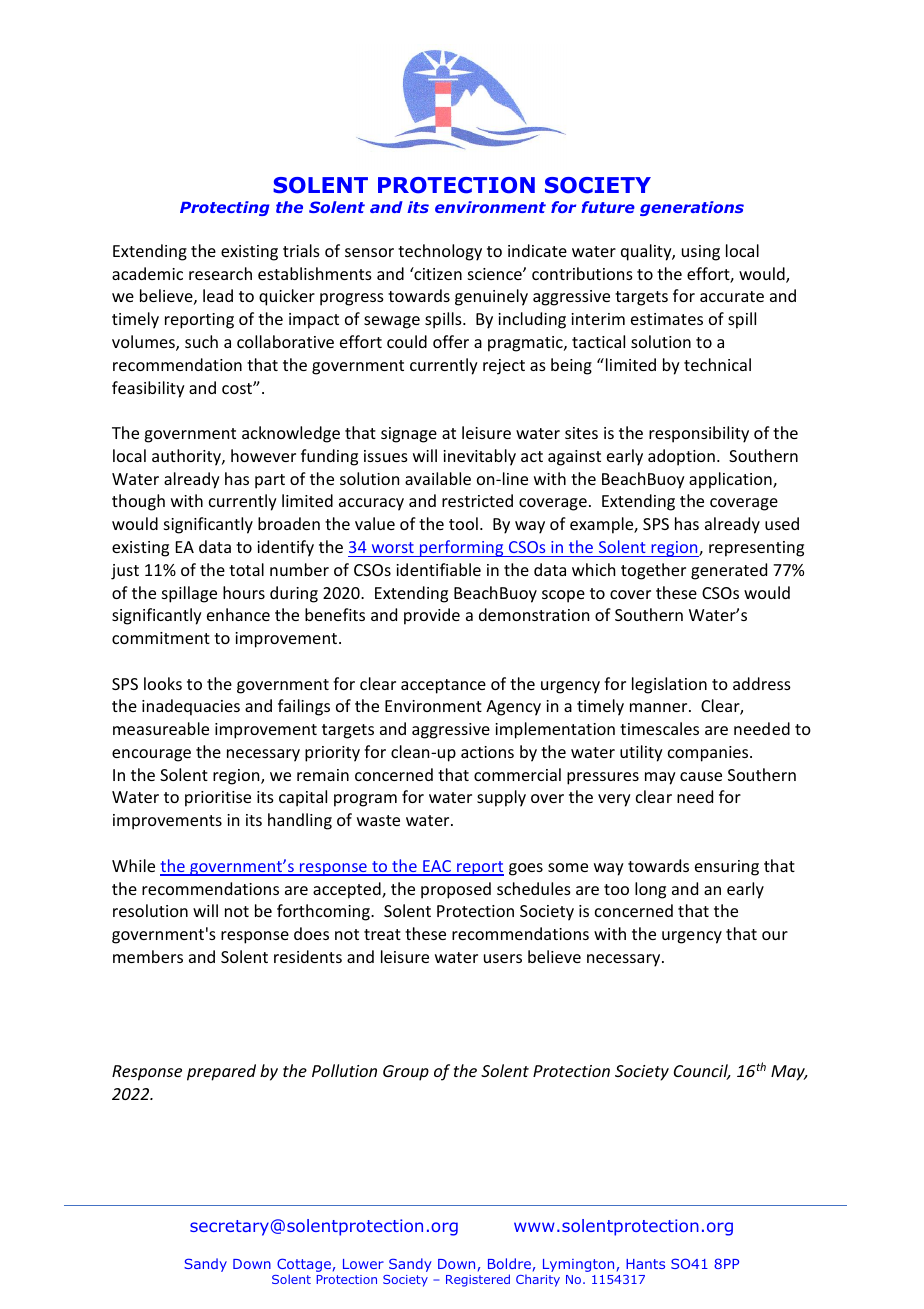 The width and height of the screenshot is (924, 1309). What do you see at coordinates (363, 1264) in the screenshot?
I see `Lower` at bounding box center [363, 1264].
